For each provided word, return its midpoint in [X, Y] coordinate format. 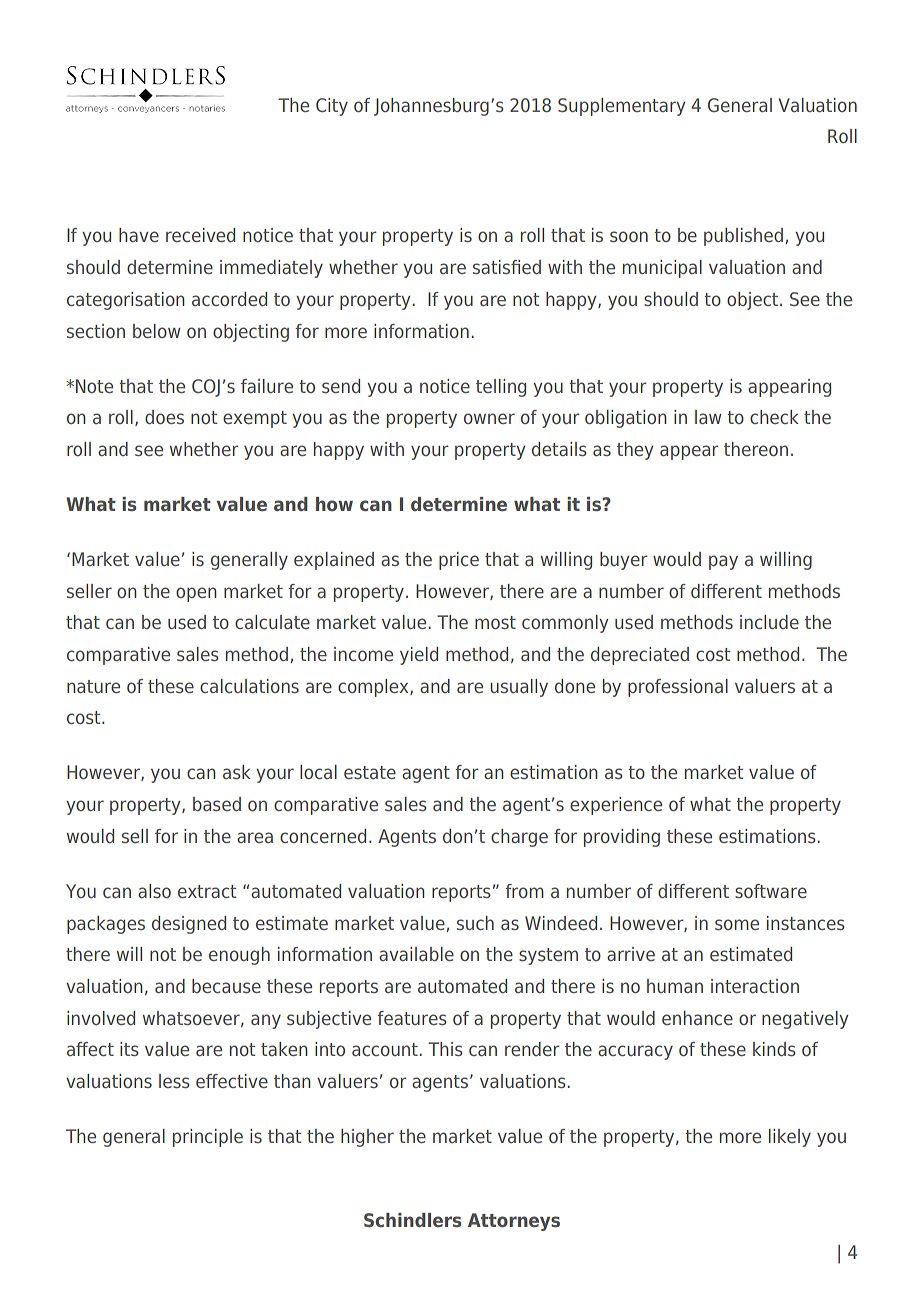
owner [489, 418]
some [737, 924]
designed [189, 925]
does [164, 417]
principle [208, 1138]
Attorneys [514, 1222]
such [475, 923]
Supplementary [621, 107]
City [332, 107]
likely [790, 1138]
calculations [249, 686]
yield [419, 656]
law [708, 417]
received [200, 235]
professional [678, 688]
